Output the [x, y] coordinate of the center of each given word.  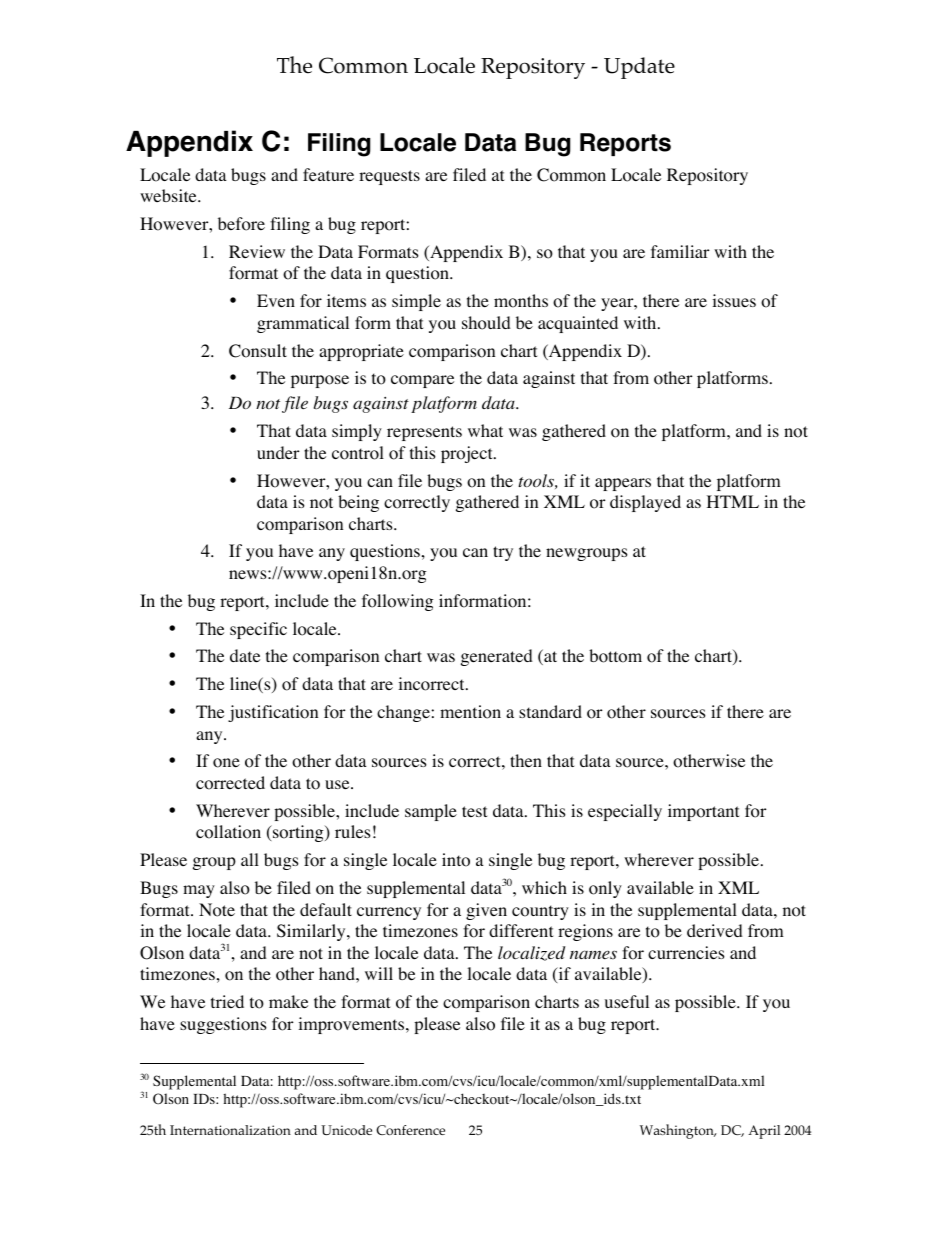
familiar [680, 251]
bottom [615, 656]
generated [497, 657]
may [199, 891]
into [456, 860]
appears [623, 484]
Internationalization [230, 1130]
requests [389, 177]
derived [715, 930]
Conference [410, 1130]
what [485, 430]
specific [258, 630]
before [241, 224]
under [278, 452]
